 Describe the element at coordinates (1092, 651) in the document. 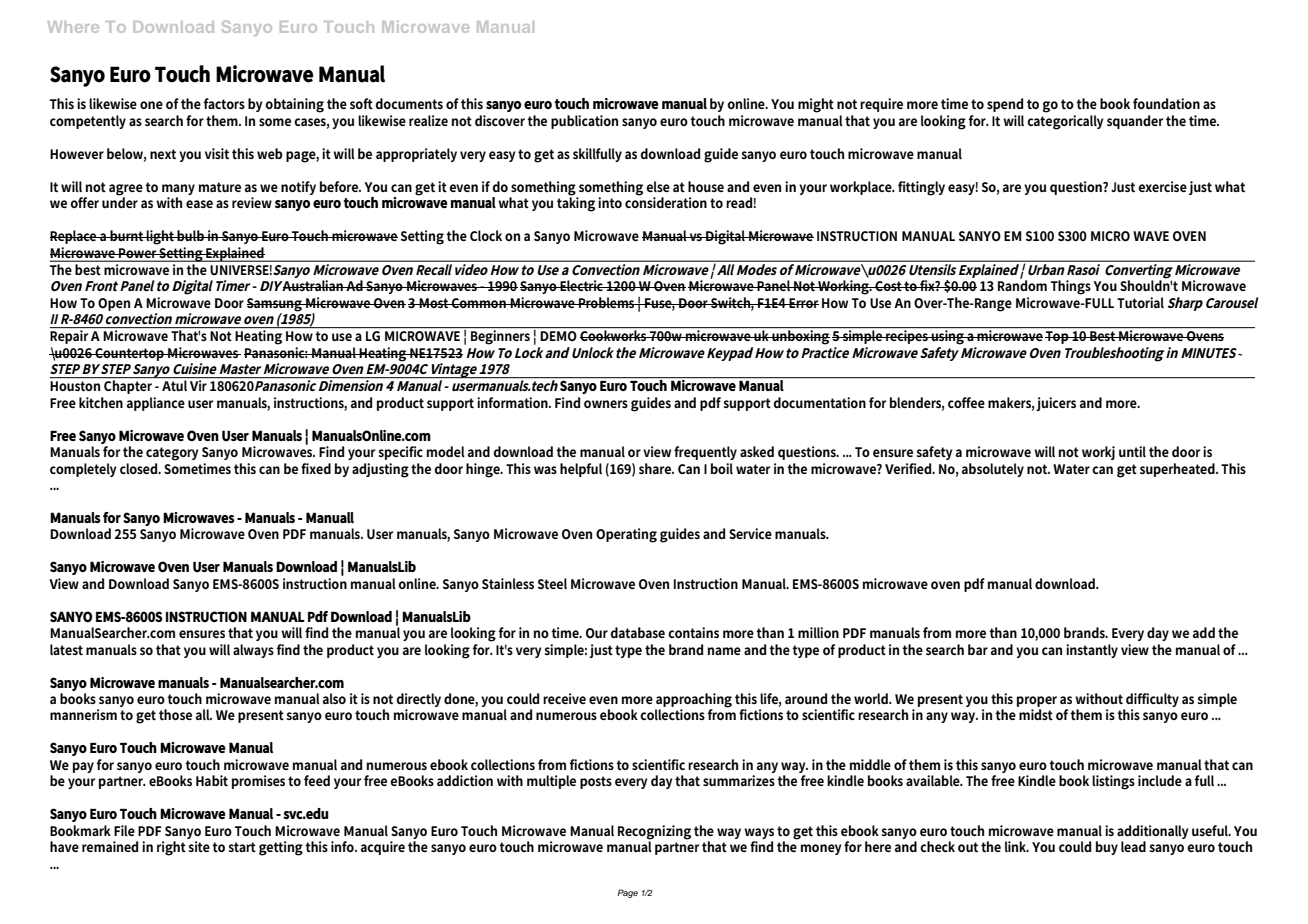

I see `instantly` at that location.
